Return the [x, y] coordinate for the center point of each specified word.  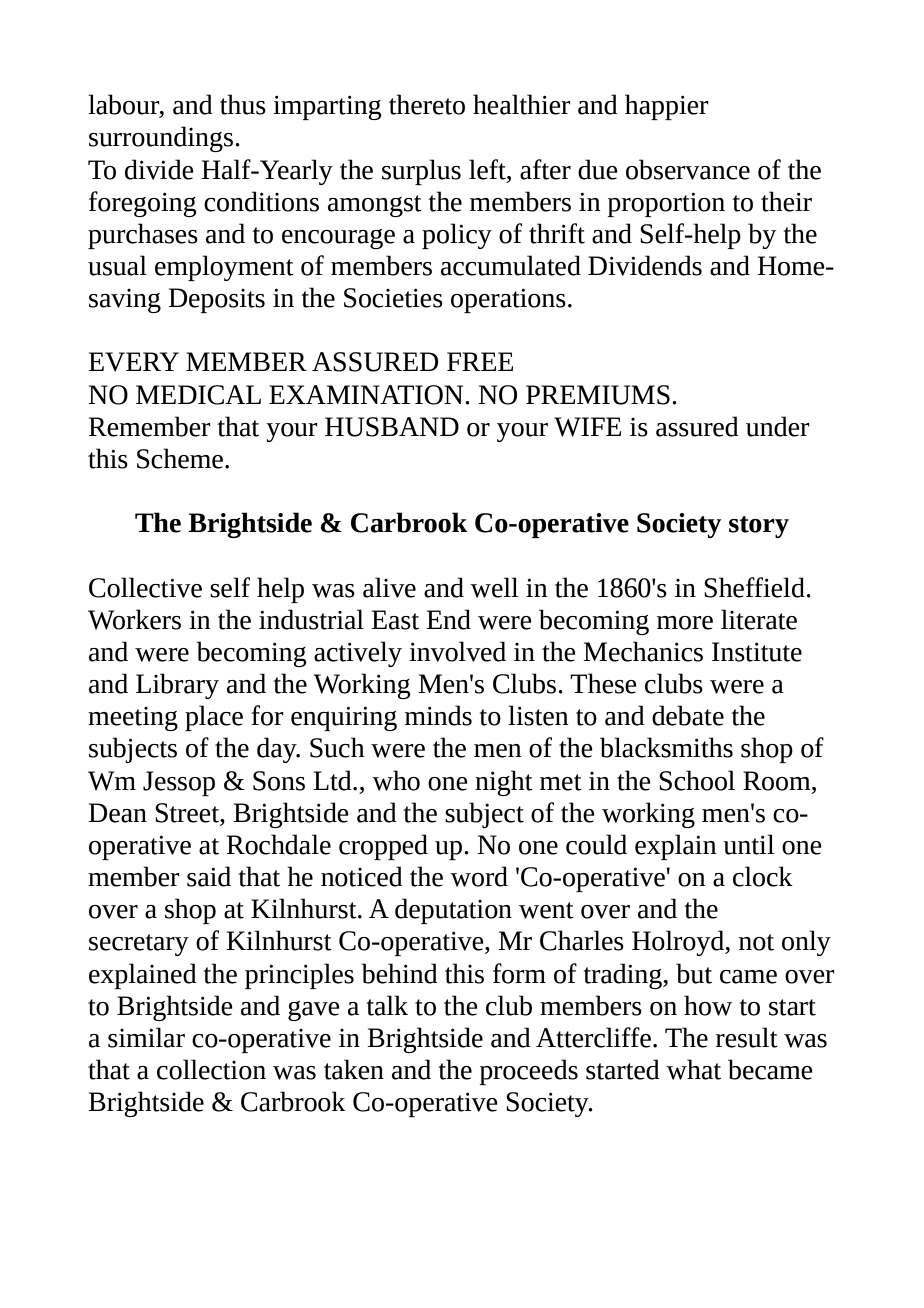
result [747, 1037]
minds [438, 715]
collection [211, 1069]
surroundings [161, 139]
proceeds [529, 1072]
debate [688, 715]
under [777, 426]
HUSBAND [392, 427]
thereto [427, 104]
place [214, 718]
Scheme [180, 458]
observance [688, 169]
